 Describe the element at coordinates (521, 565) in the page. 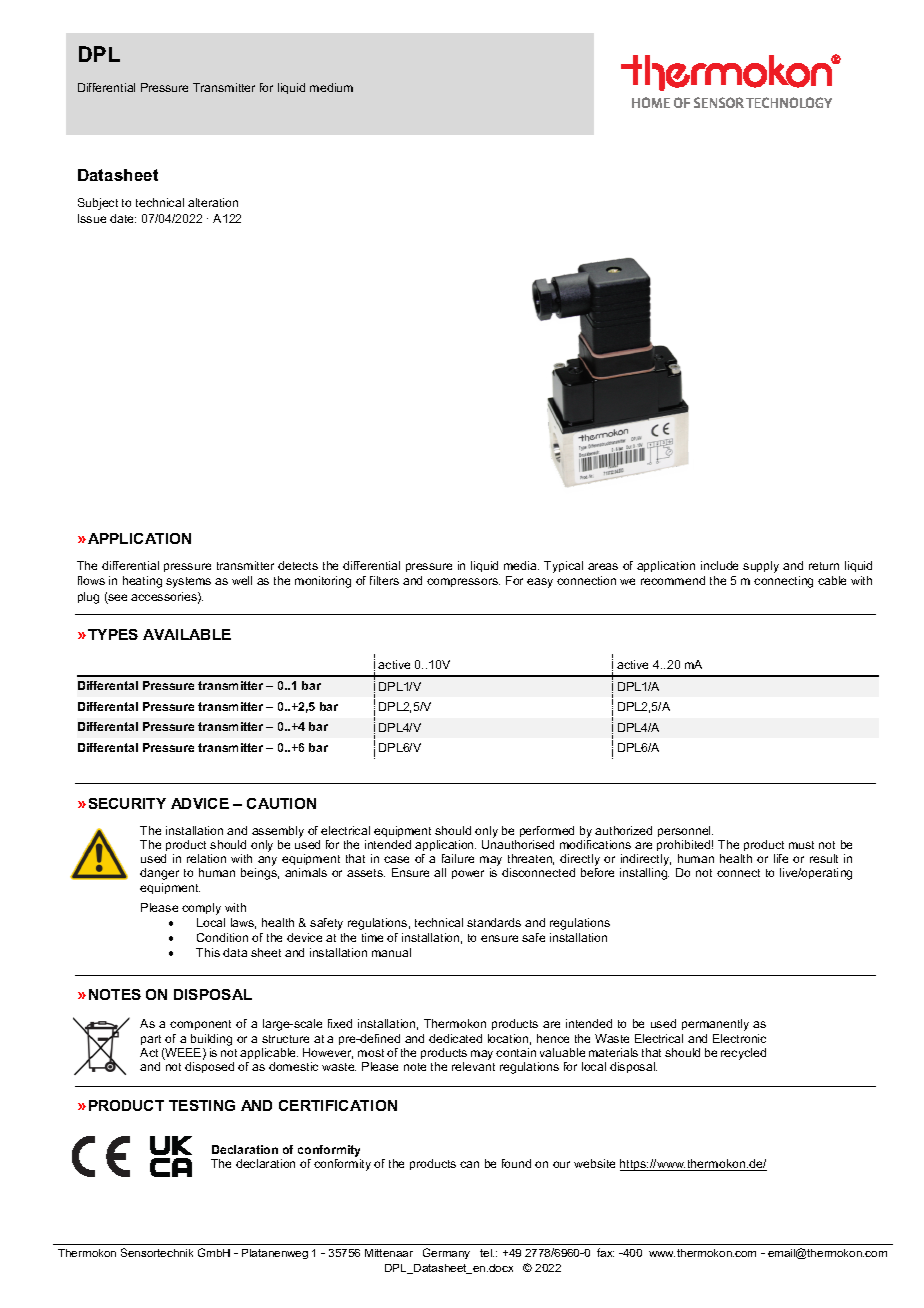

I see `media` at that location.
